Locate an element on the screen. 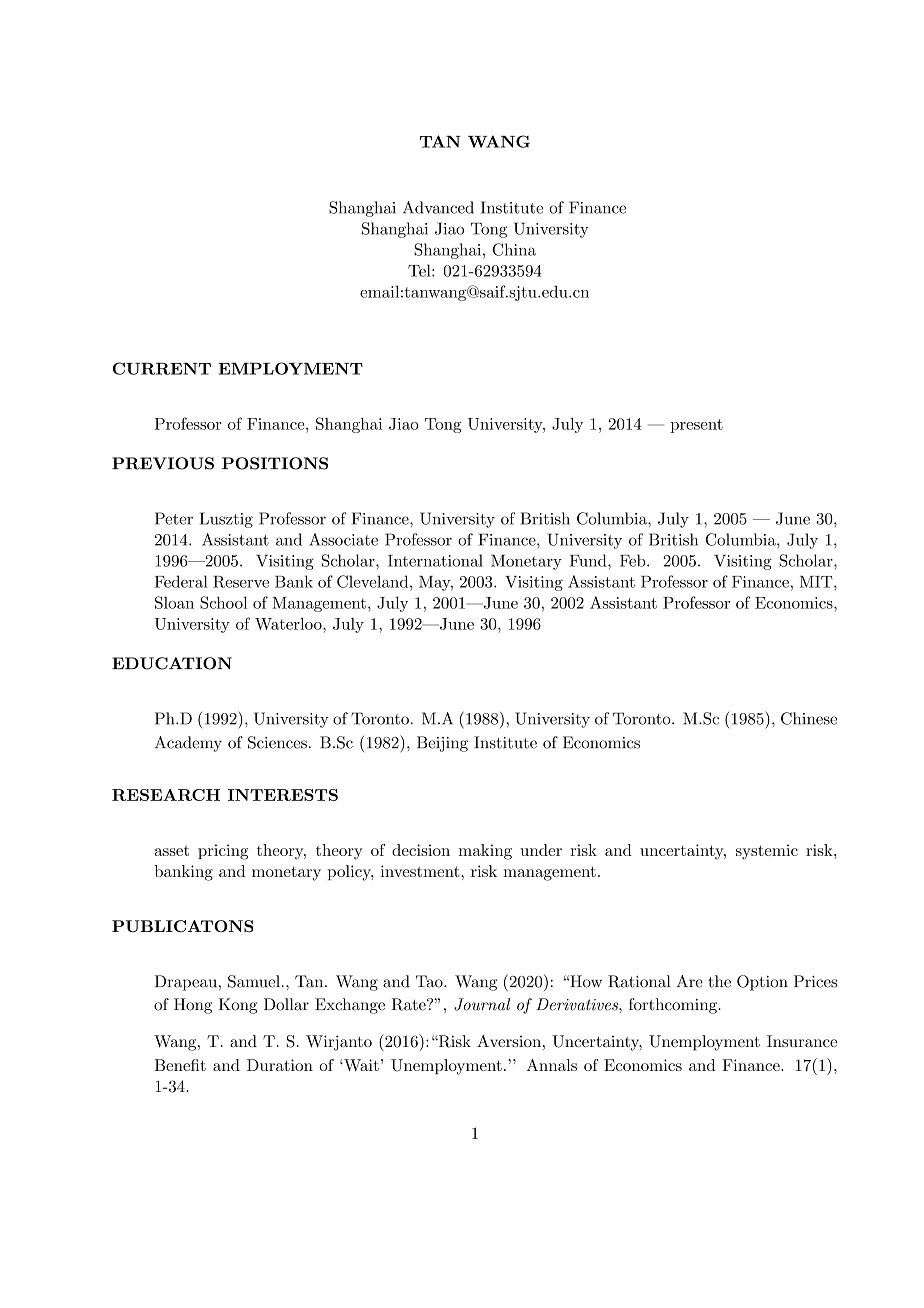 This screenshot has height=1308, width=924. Kong is located at coordinates (238, 1006).
